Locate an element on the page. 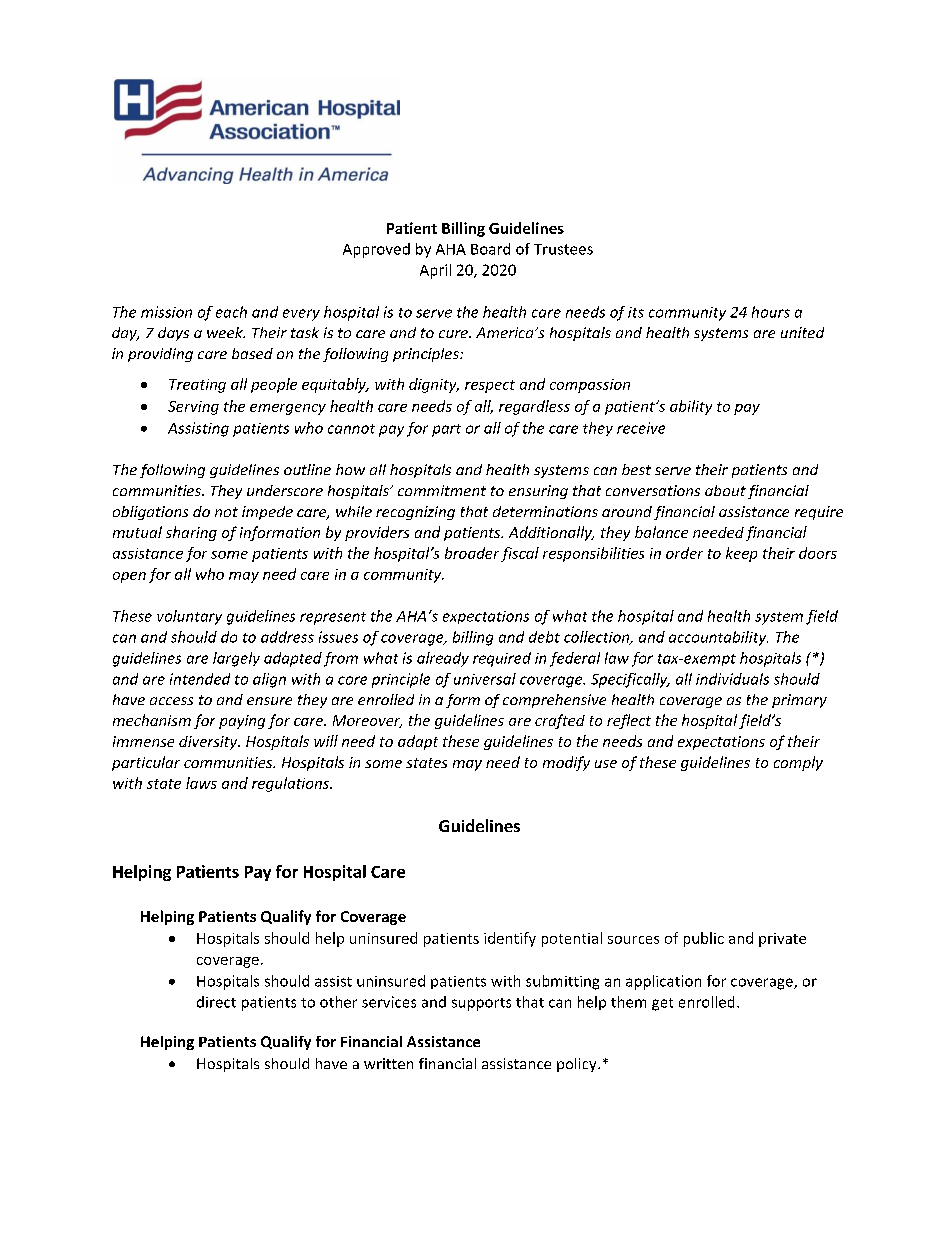 The height and width of the document is (1233, 952). modify is located at coordinates (566, 763).
